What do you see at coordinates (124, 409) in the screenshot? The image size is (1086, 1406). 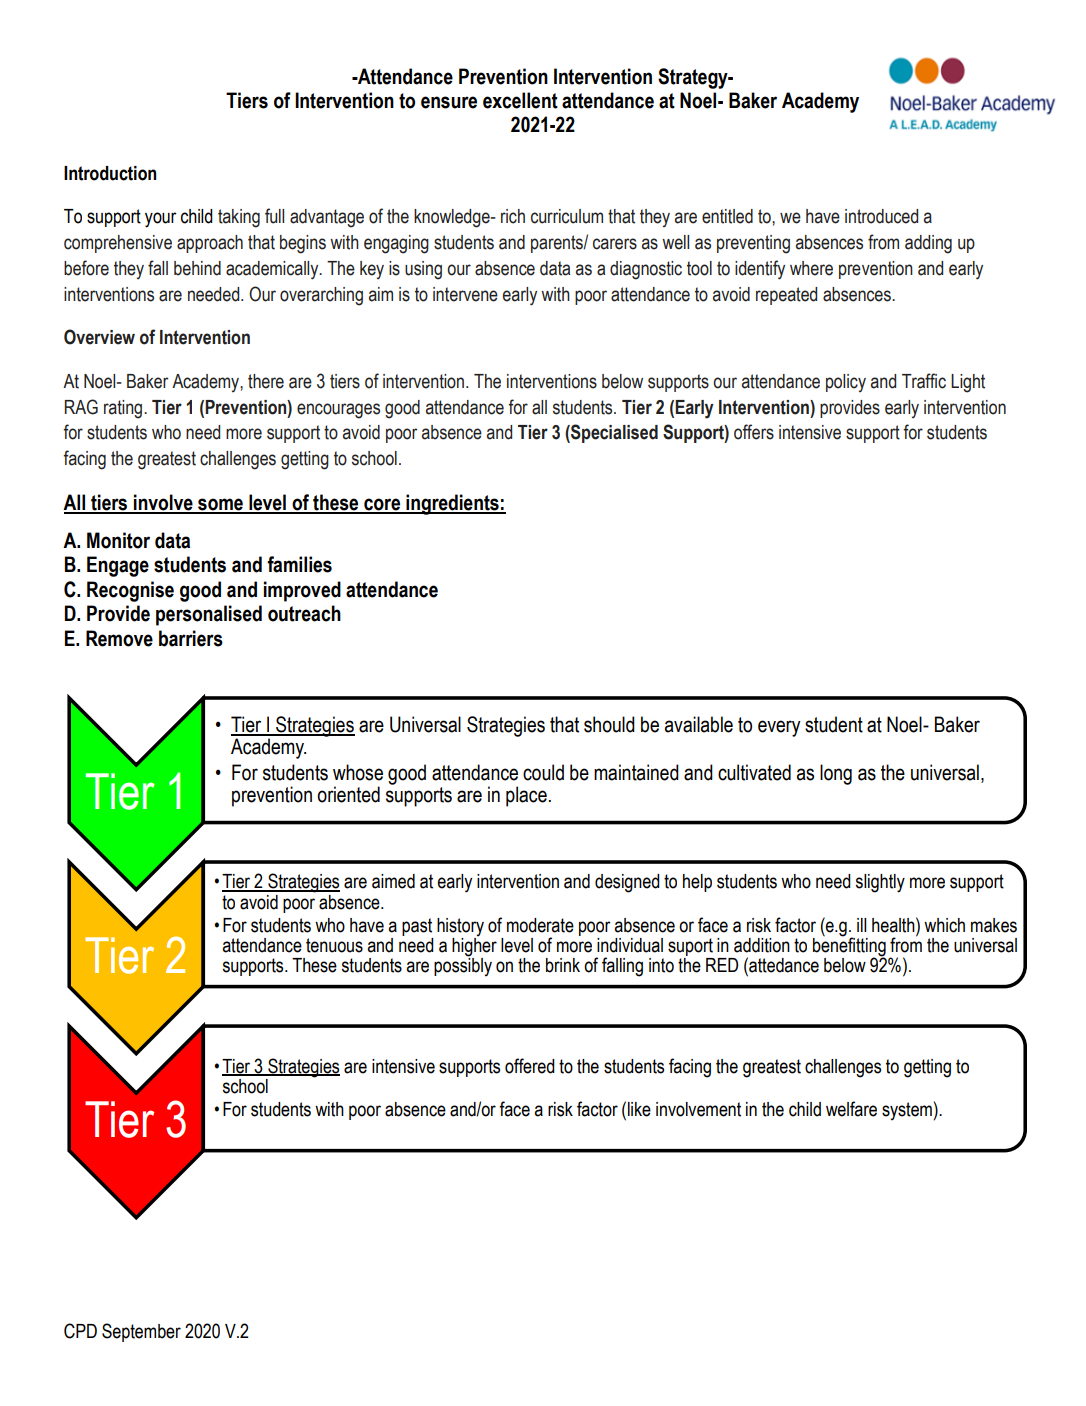 I see `rating` at bounding box center [124, 409].
